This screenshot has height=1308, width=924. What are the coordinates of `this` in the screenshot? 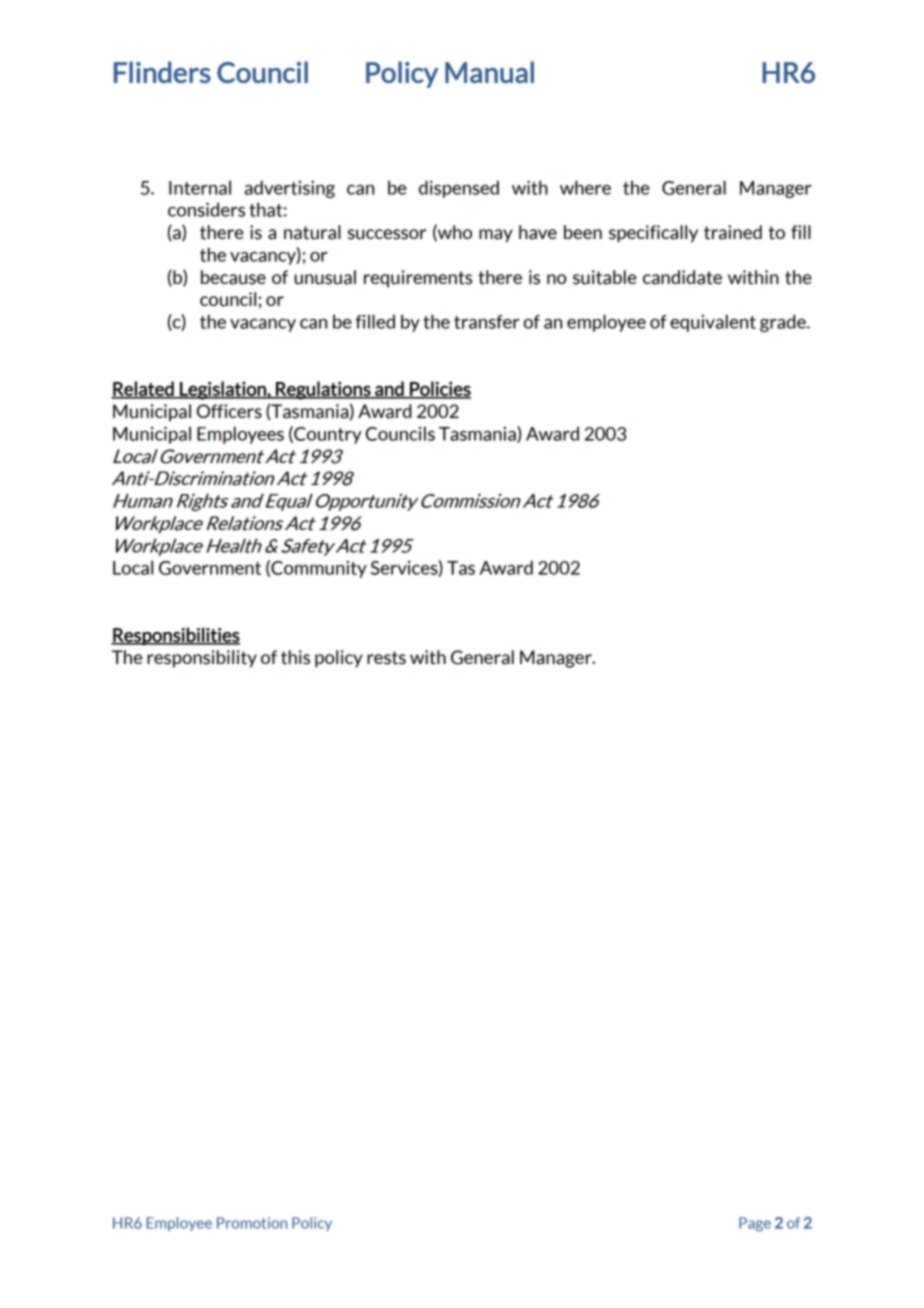 It's located at (295, 657).
